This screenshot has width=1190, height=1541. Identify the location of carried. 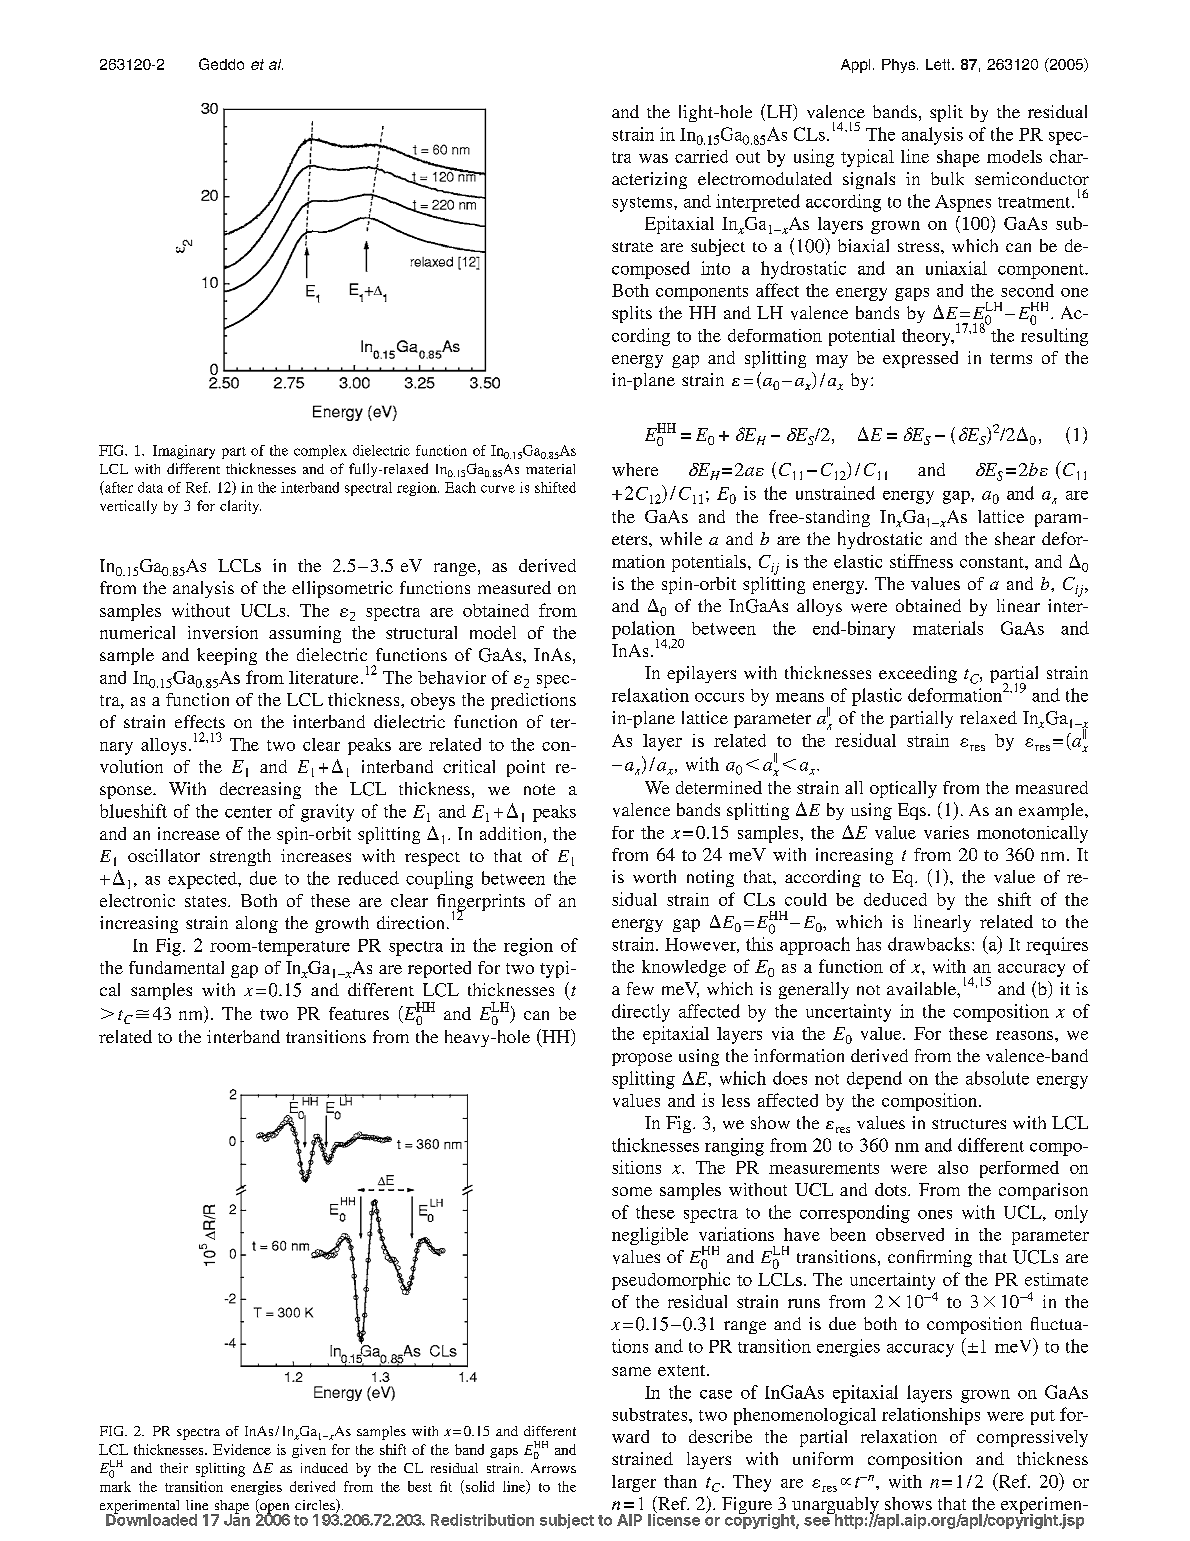
(701, 156).
